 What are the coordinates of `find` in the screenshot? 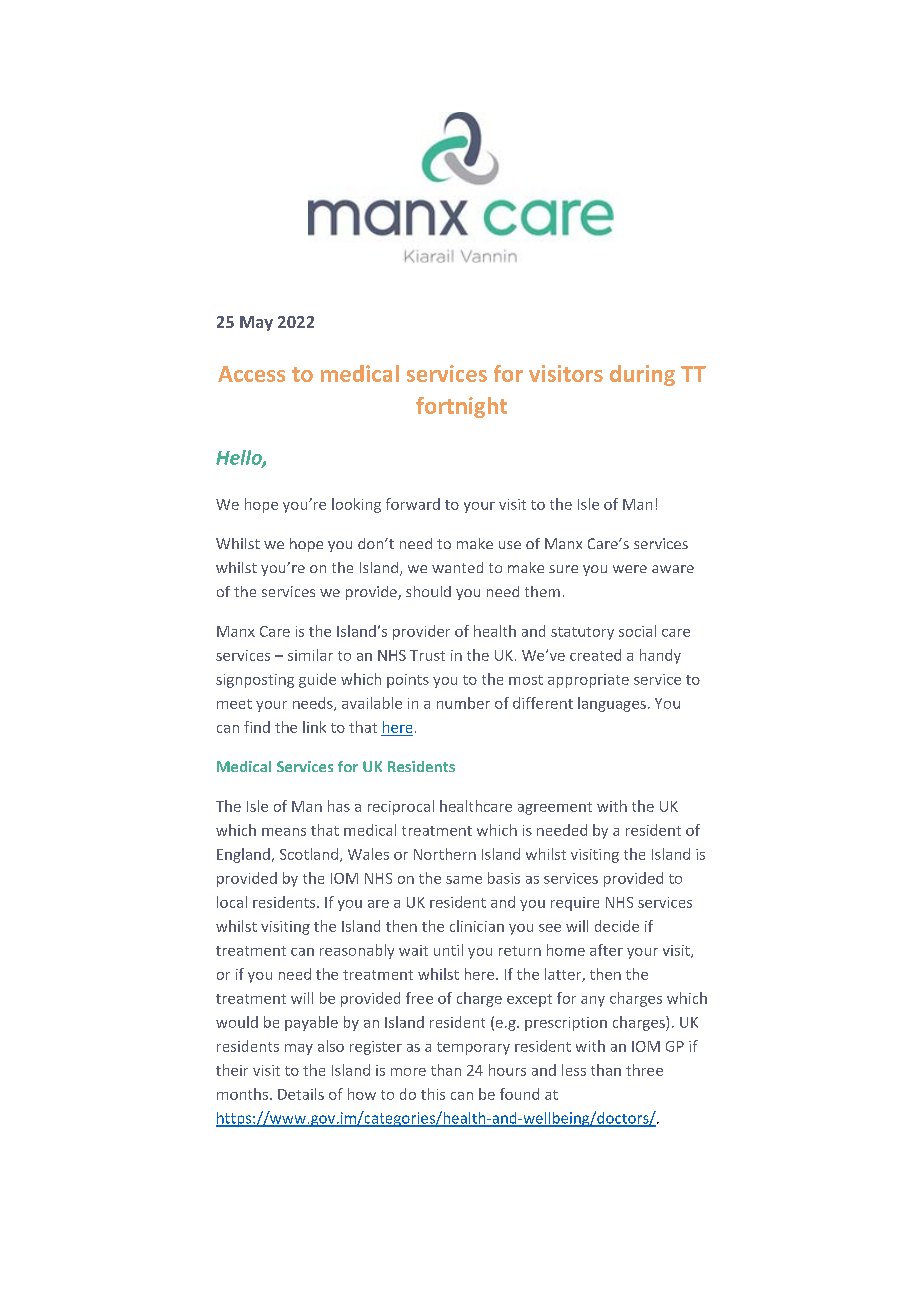 It's located at (257, 727).
